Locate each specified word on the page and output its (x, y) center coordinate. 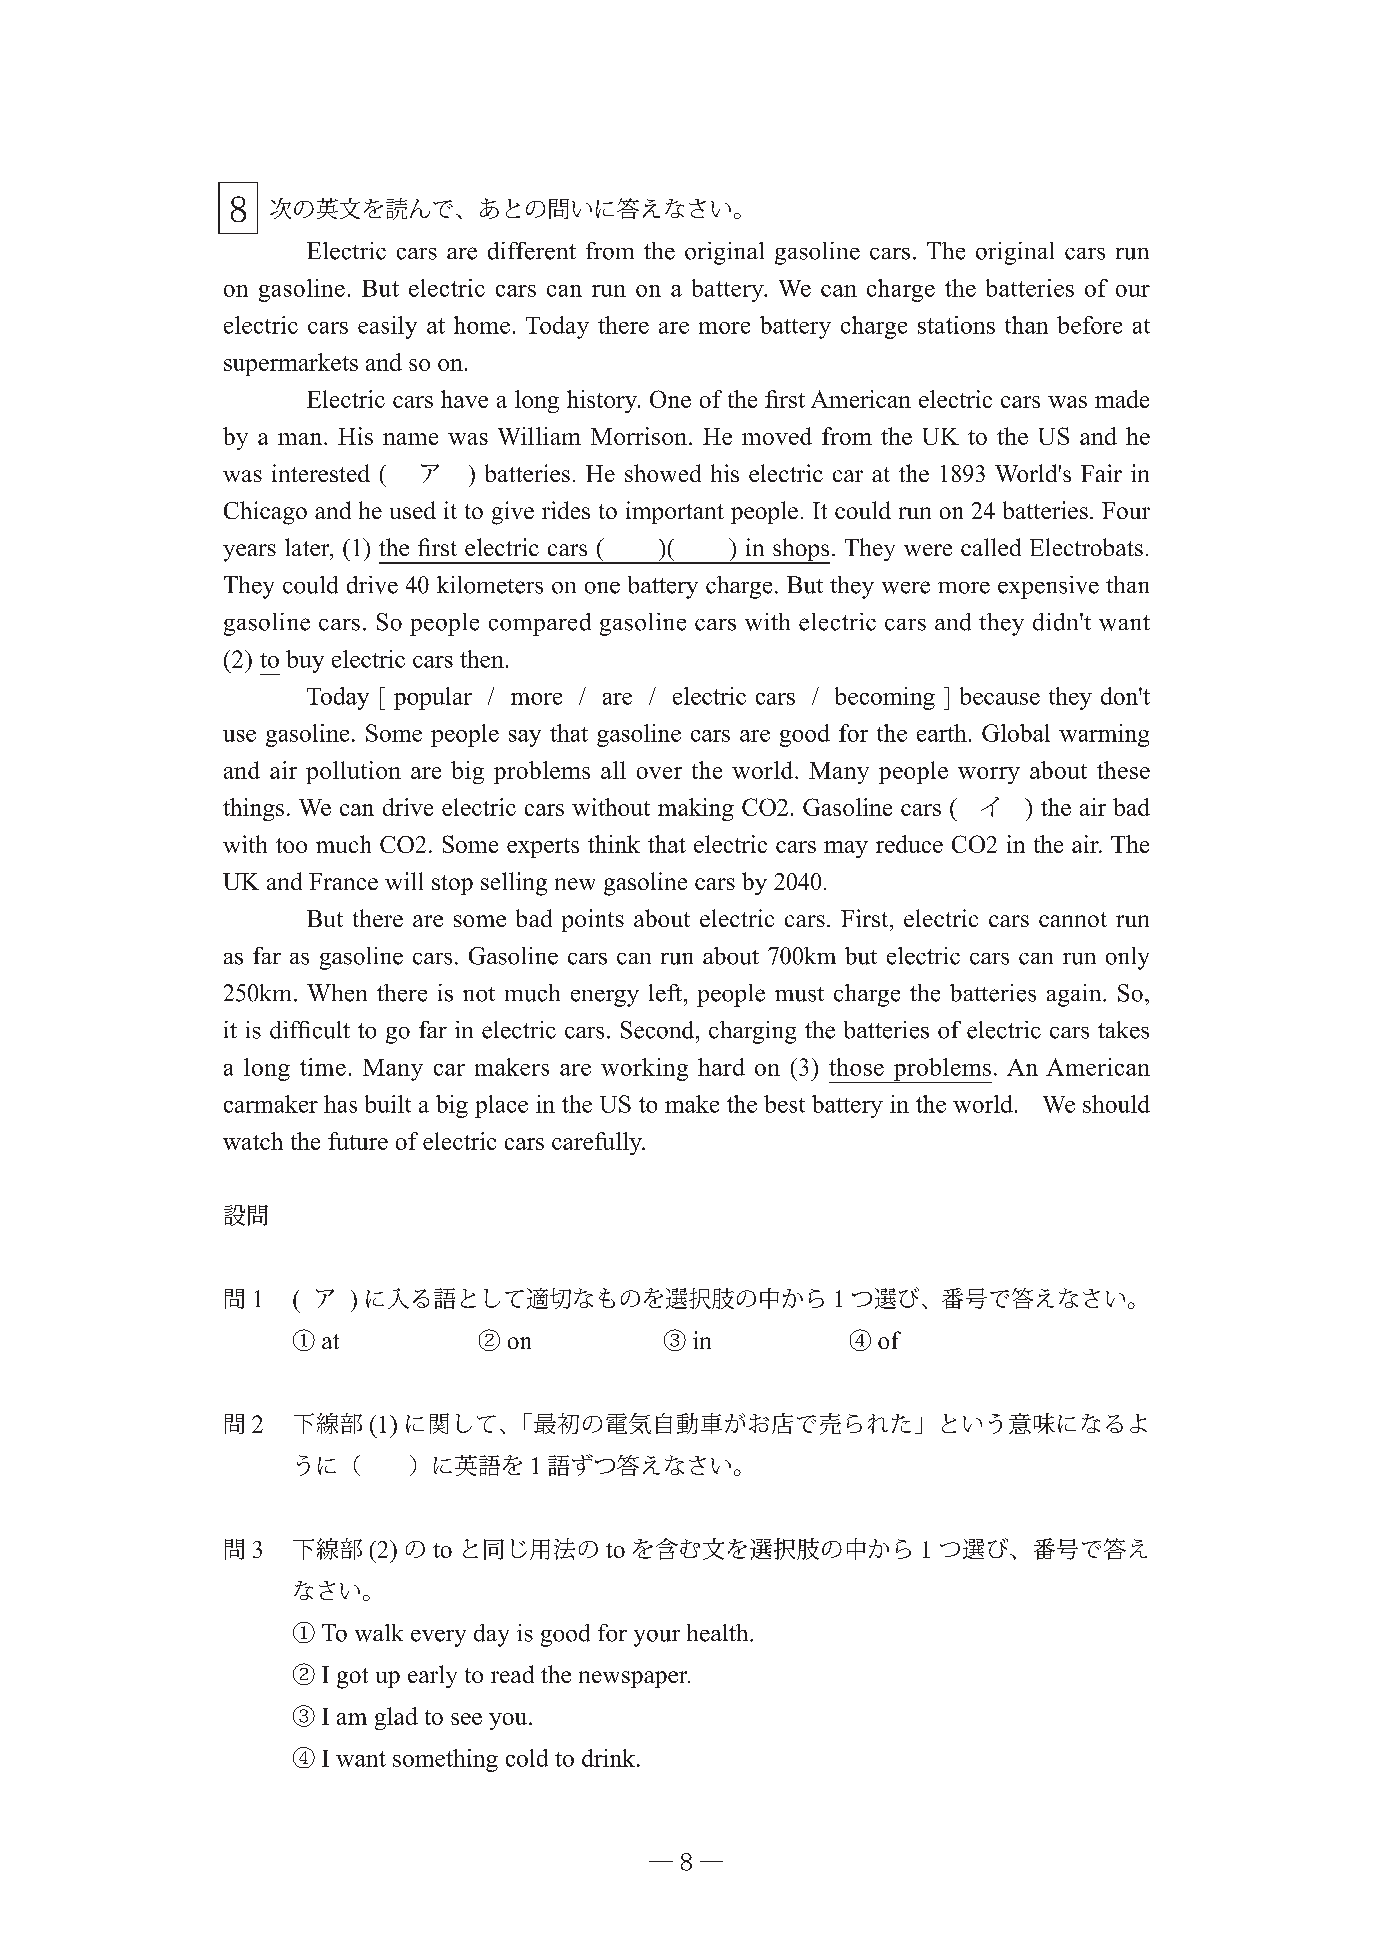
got (352, 1678)
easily (387, 327)
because (1000, 696)
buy (305, 661)
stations (956, 325)
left (667, 993)
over (659, 773)
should (1116, 1104)
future (358, 1141)
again (1075, 995)
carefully (598, 1143)
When (337, 993)
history (603, 401)
